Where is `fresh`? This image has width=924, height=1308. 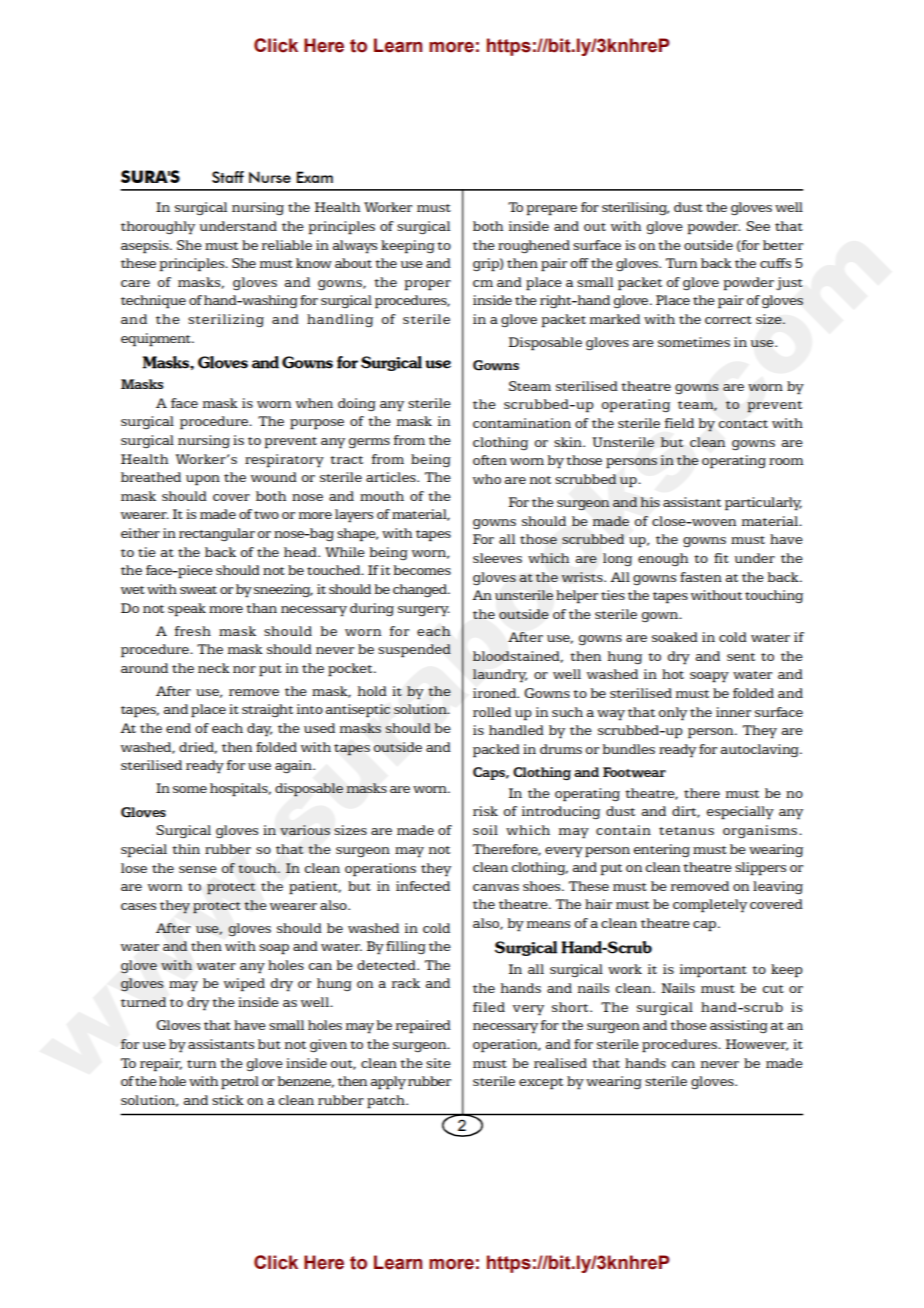 fresh is located at coordinates (193, 631).
